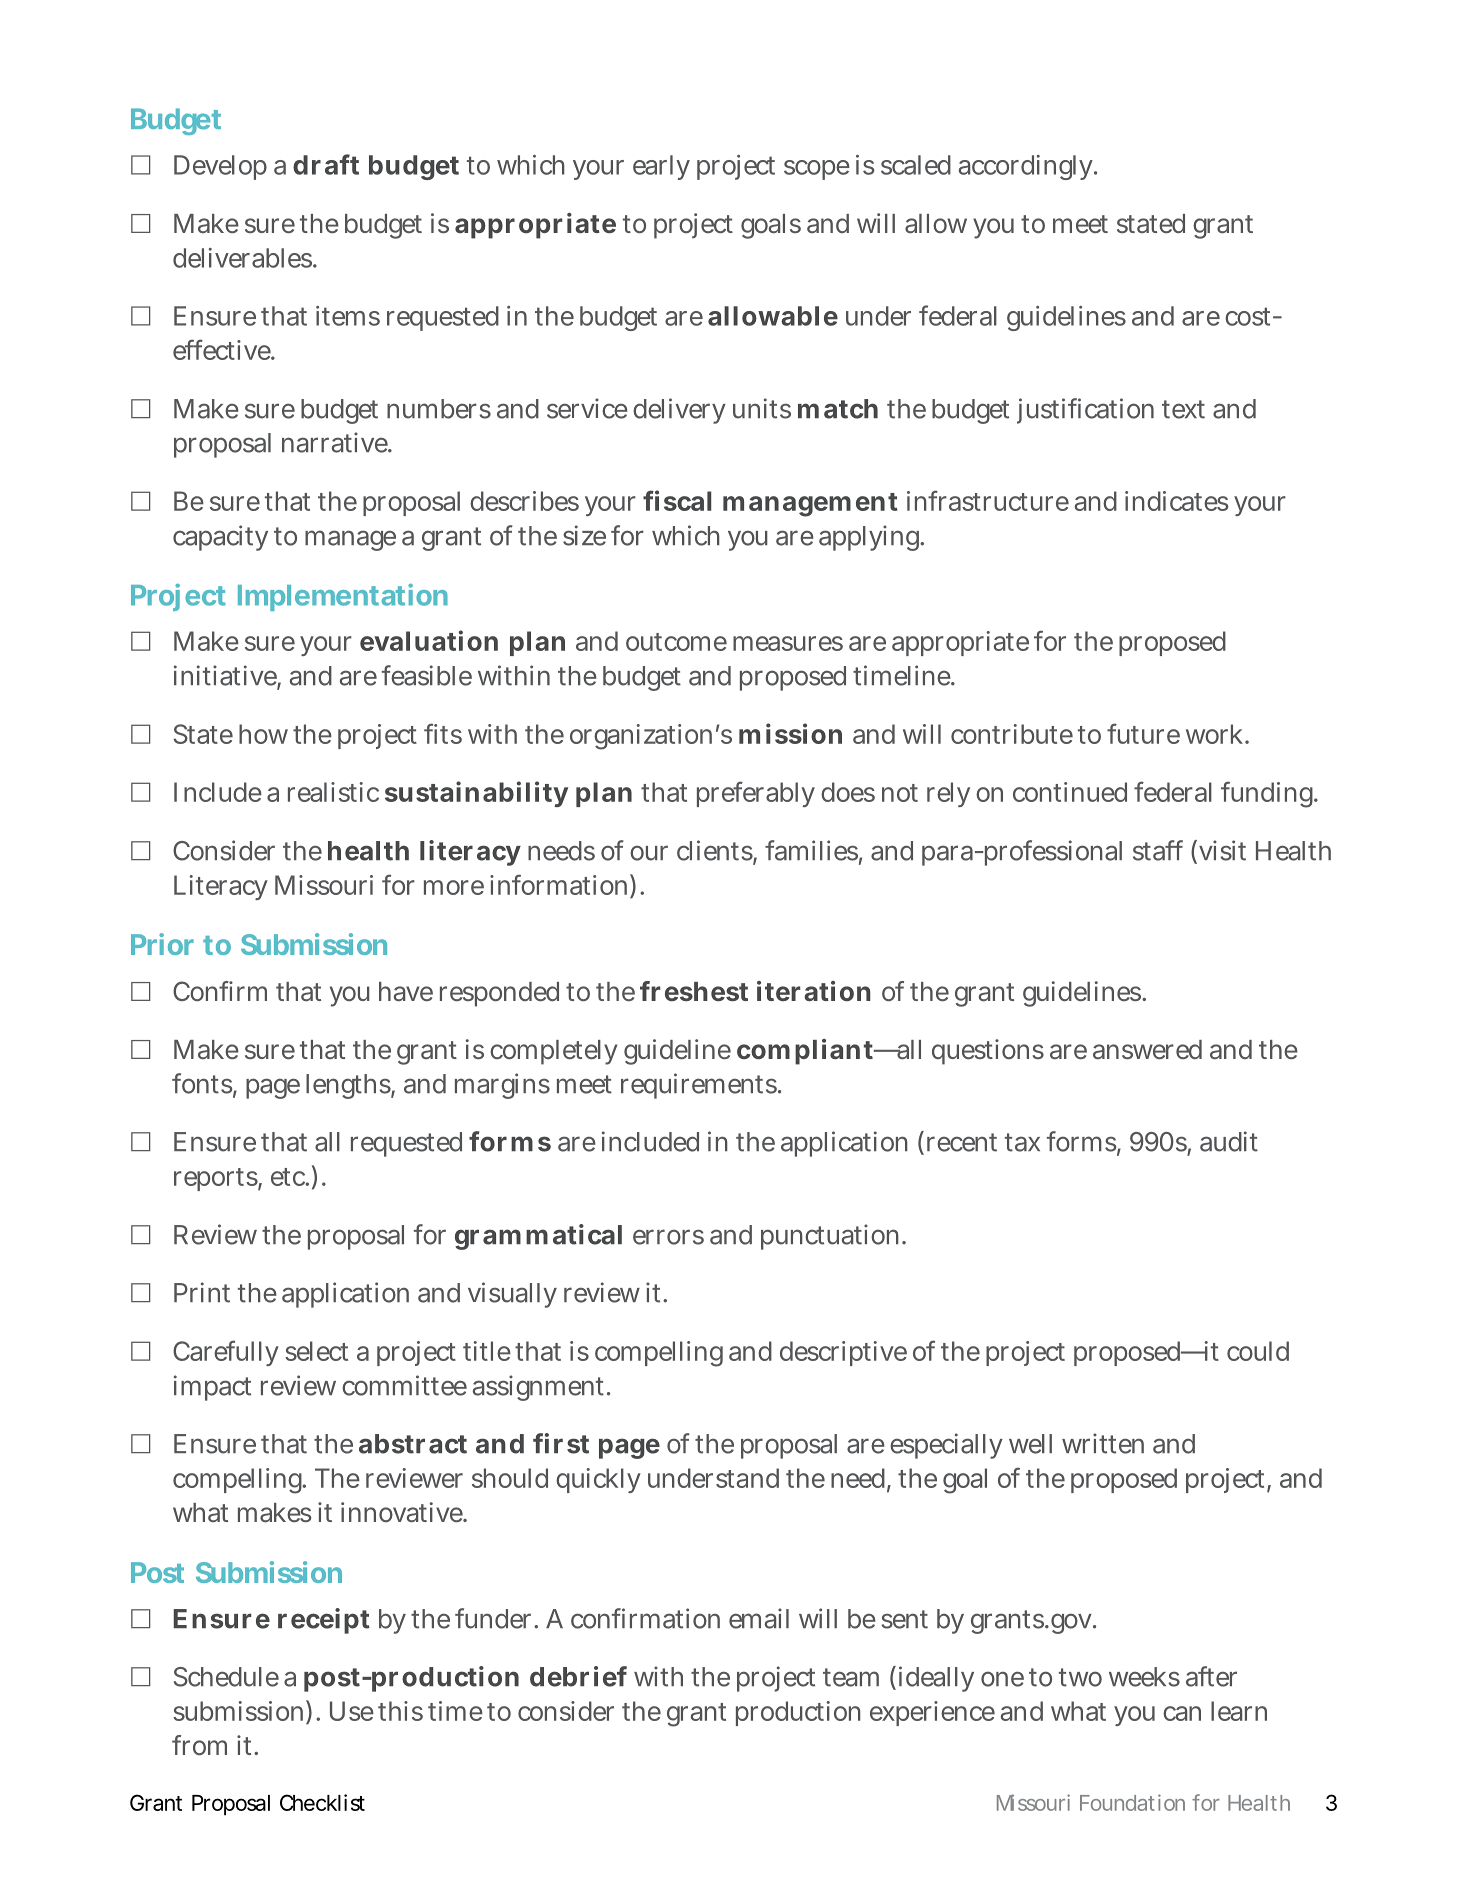 Image resolution: width=1463 pixels, height=1894 pixels. I want to click on accordingly, so click(1027, 167).
